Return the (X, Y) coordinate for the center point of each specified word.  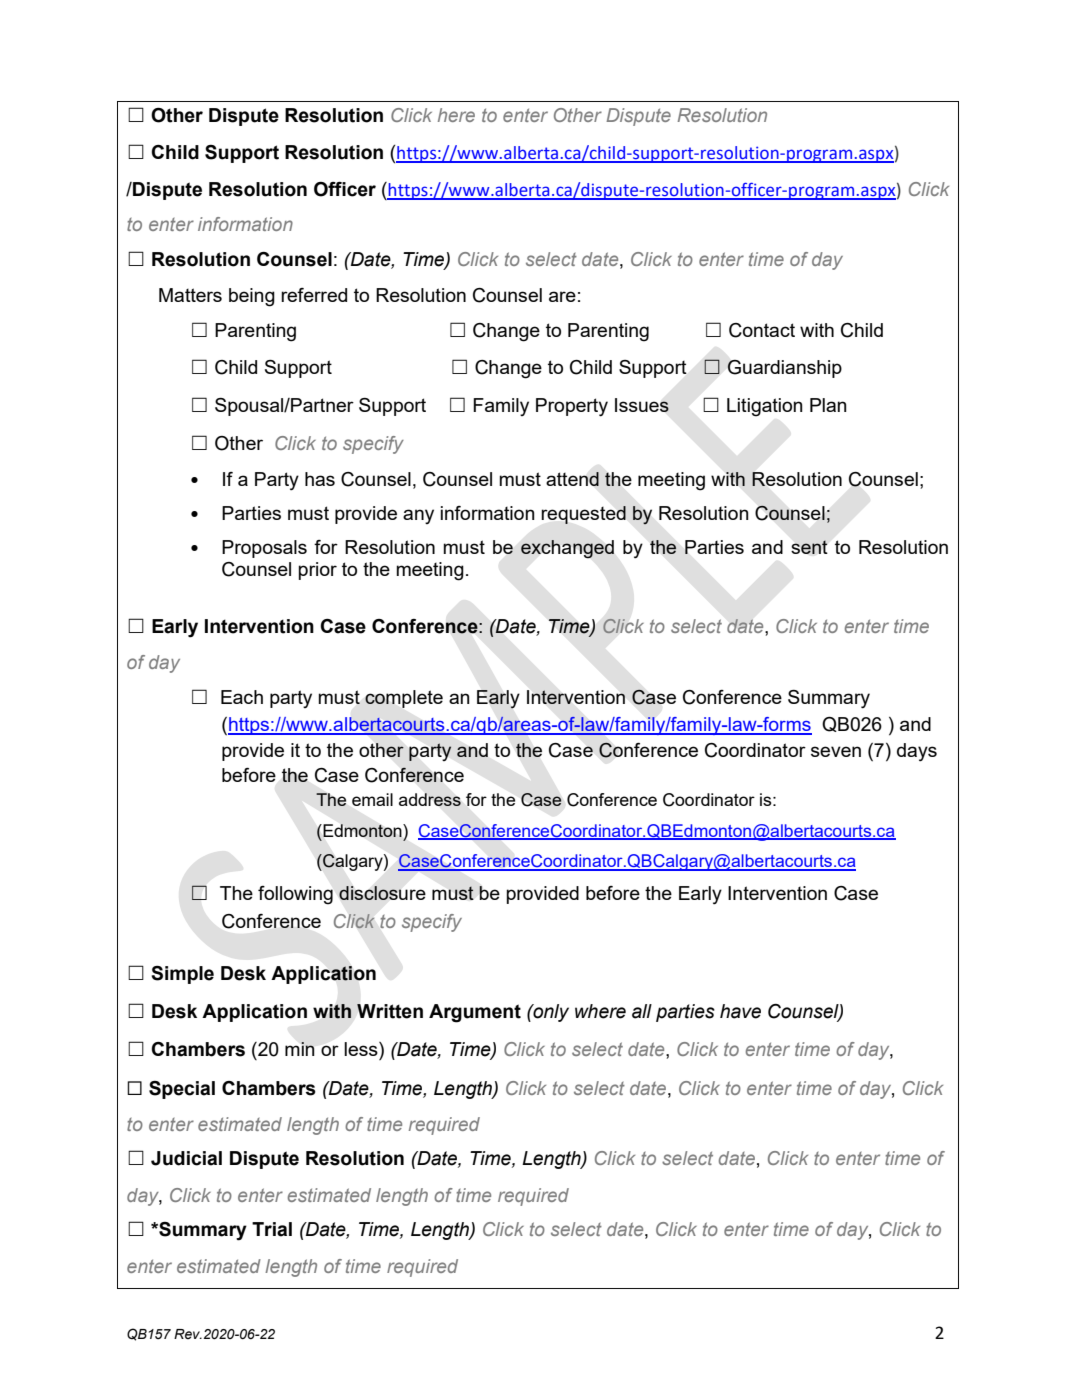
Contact (762, 330)
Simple (182, 975)
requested (583, 515)
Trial (272, 1229)
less (362, 1049)
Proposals (264, 549)
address (430, 799)
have (740, 1011)
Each (242, 697)
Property (572, 407)
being (252, 297)
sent (809, 547)
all (642, 1011)
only (550, 1013)
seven (836, 751)
